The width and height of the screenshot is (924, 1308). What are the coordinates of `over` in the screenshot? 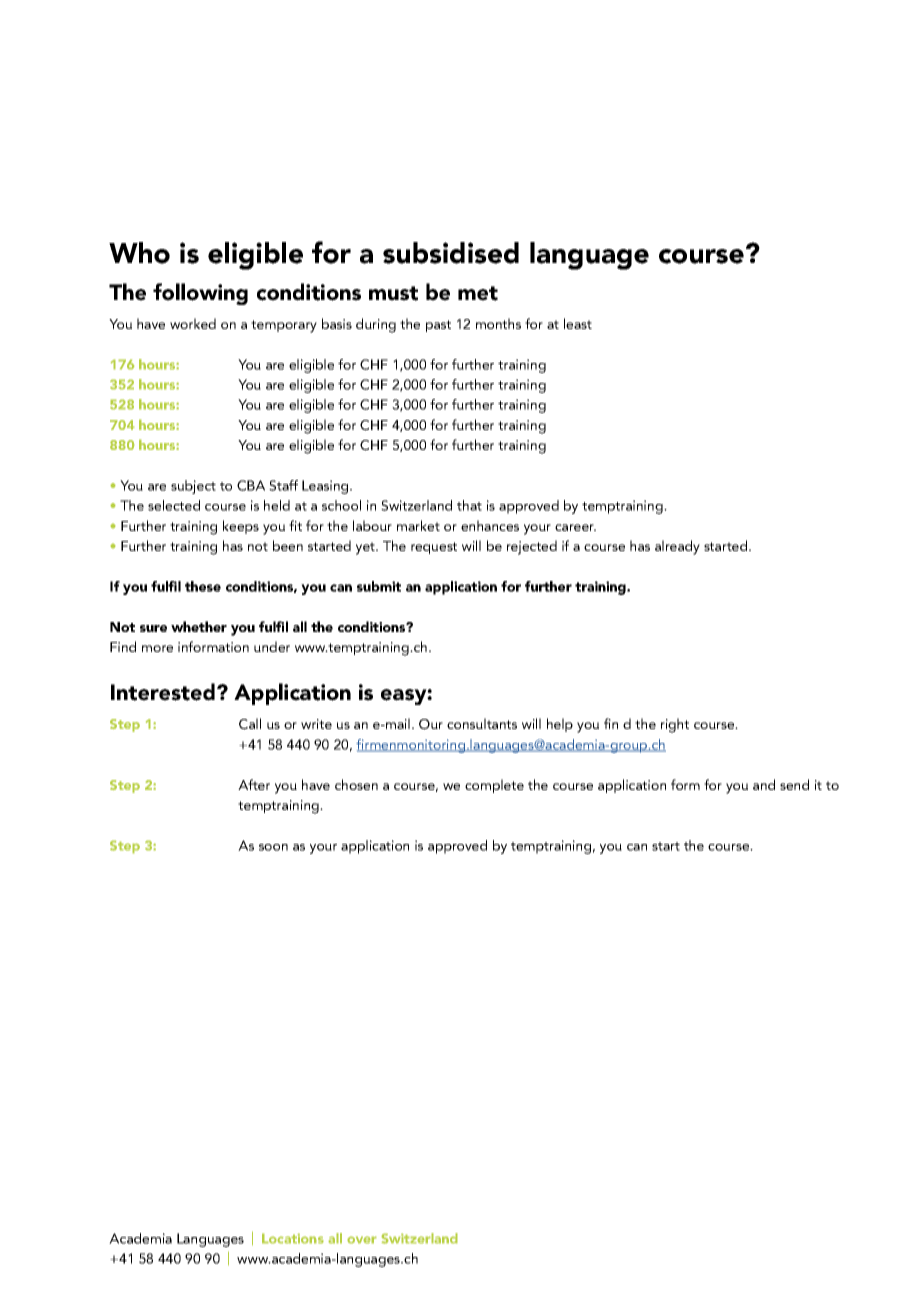 It's located at (362, 1240).
